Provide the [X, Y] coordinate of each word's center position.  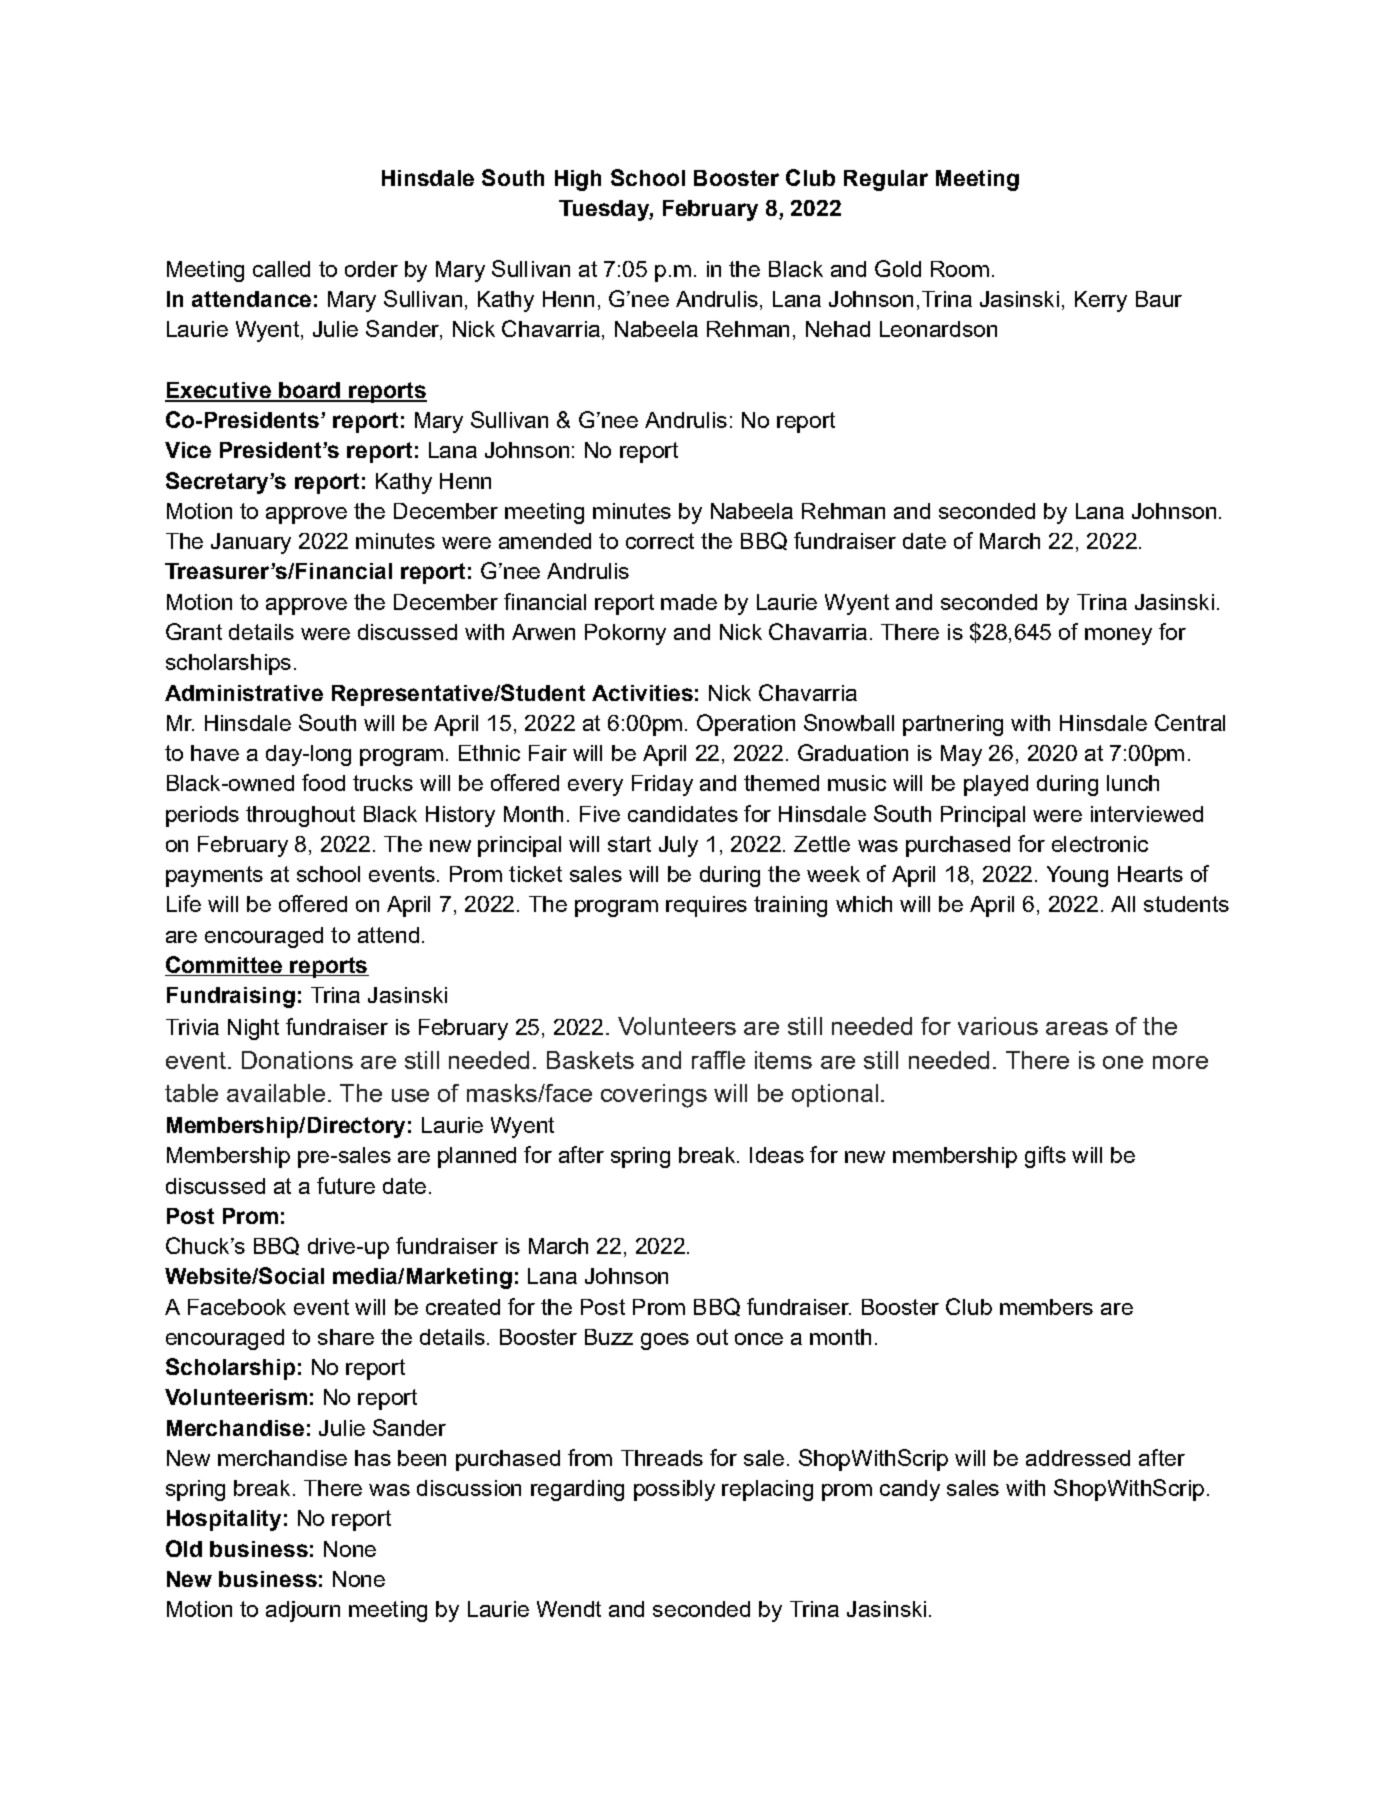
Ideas [777, 1155]
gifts [1045, 1157]
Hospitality [224, 1520]
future [346, 1185]
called [281, 269]
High [578, 180]
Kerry [1101, 301]
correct [660, 541]
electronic [1100, 844]
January [251, 543]
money [1118, 636]
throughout [300, 816]
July [678, 846]
